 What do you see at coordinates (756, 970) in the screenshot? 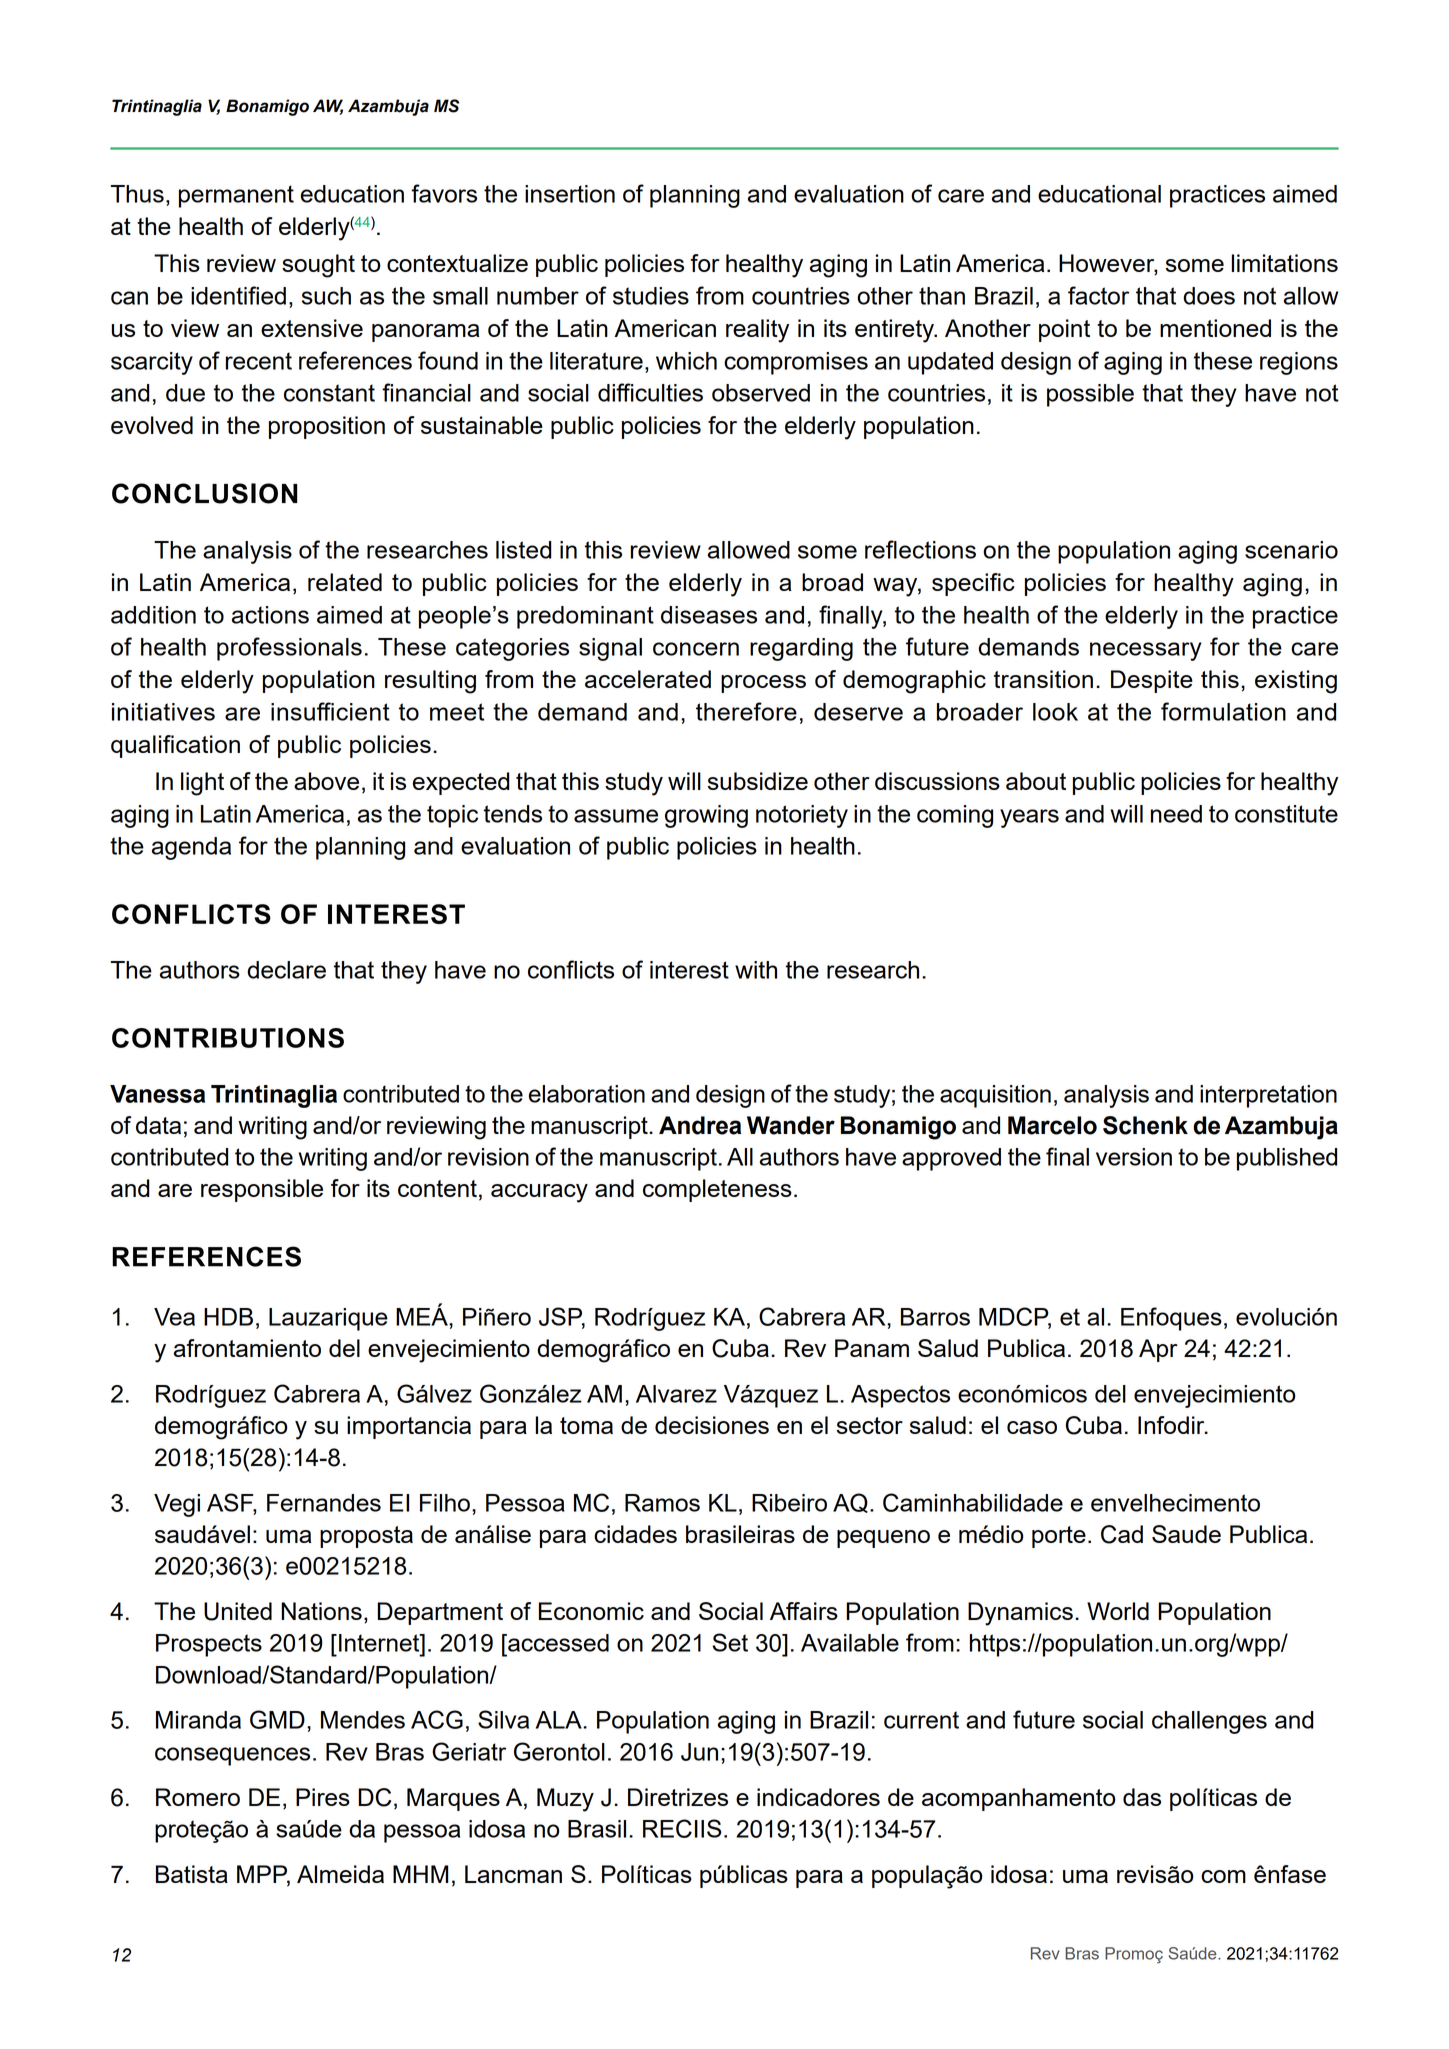
I see `with` at bounding box center [756, 970].
